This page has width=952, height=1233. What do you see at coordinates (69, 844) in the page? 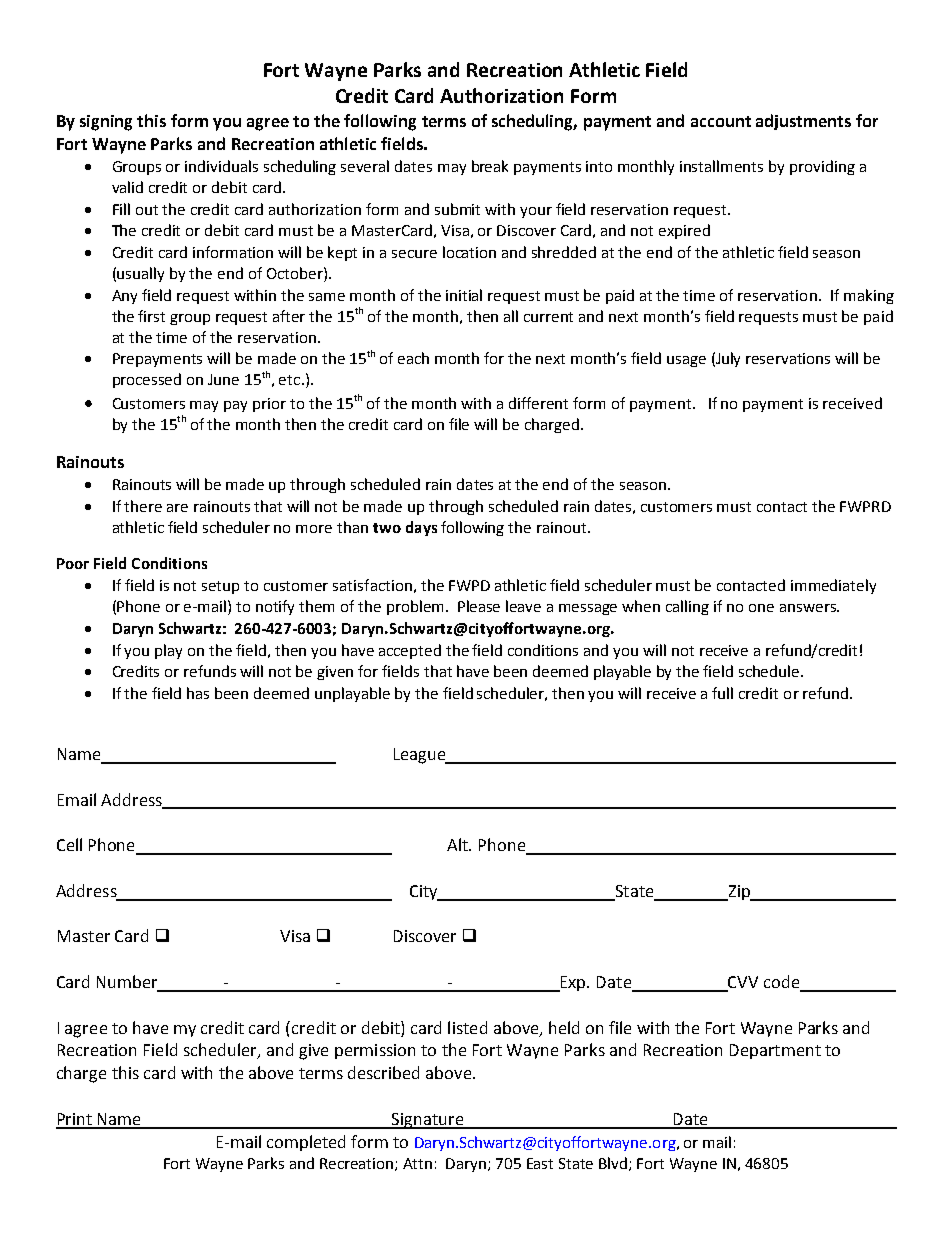
I see `Cell` at bounding box center [69, 844].
